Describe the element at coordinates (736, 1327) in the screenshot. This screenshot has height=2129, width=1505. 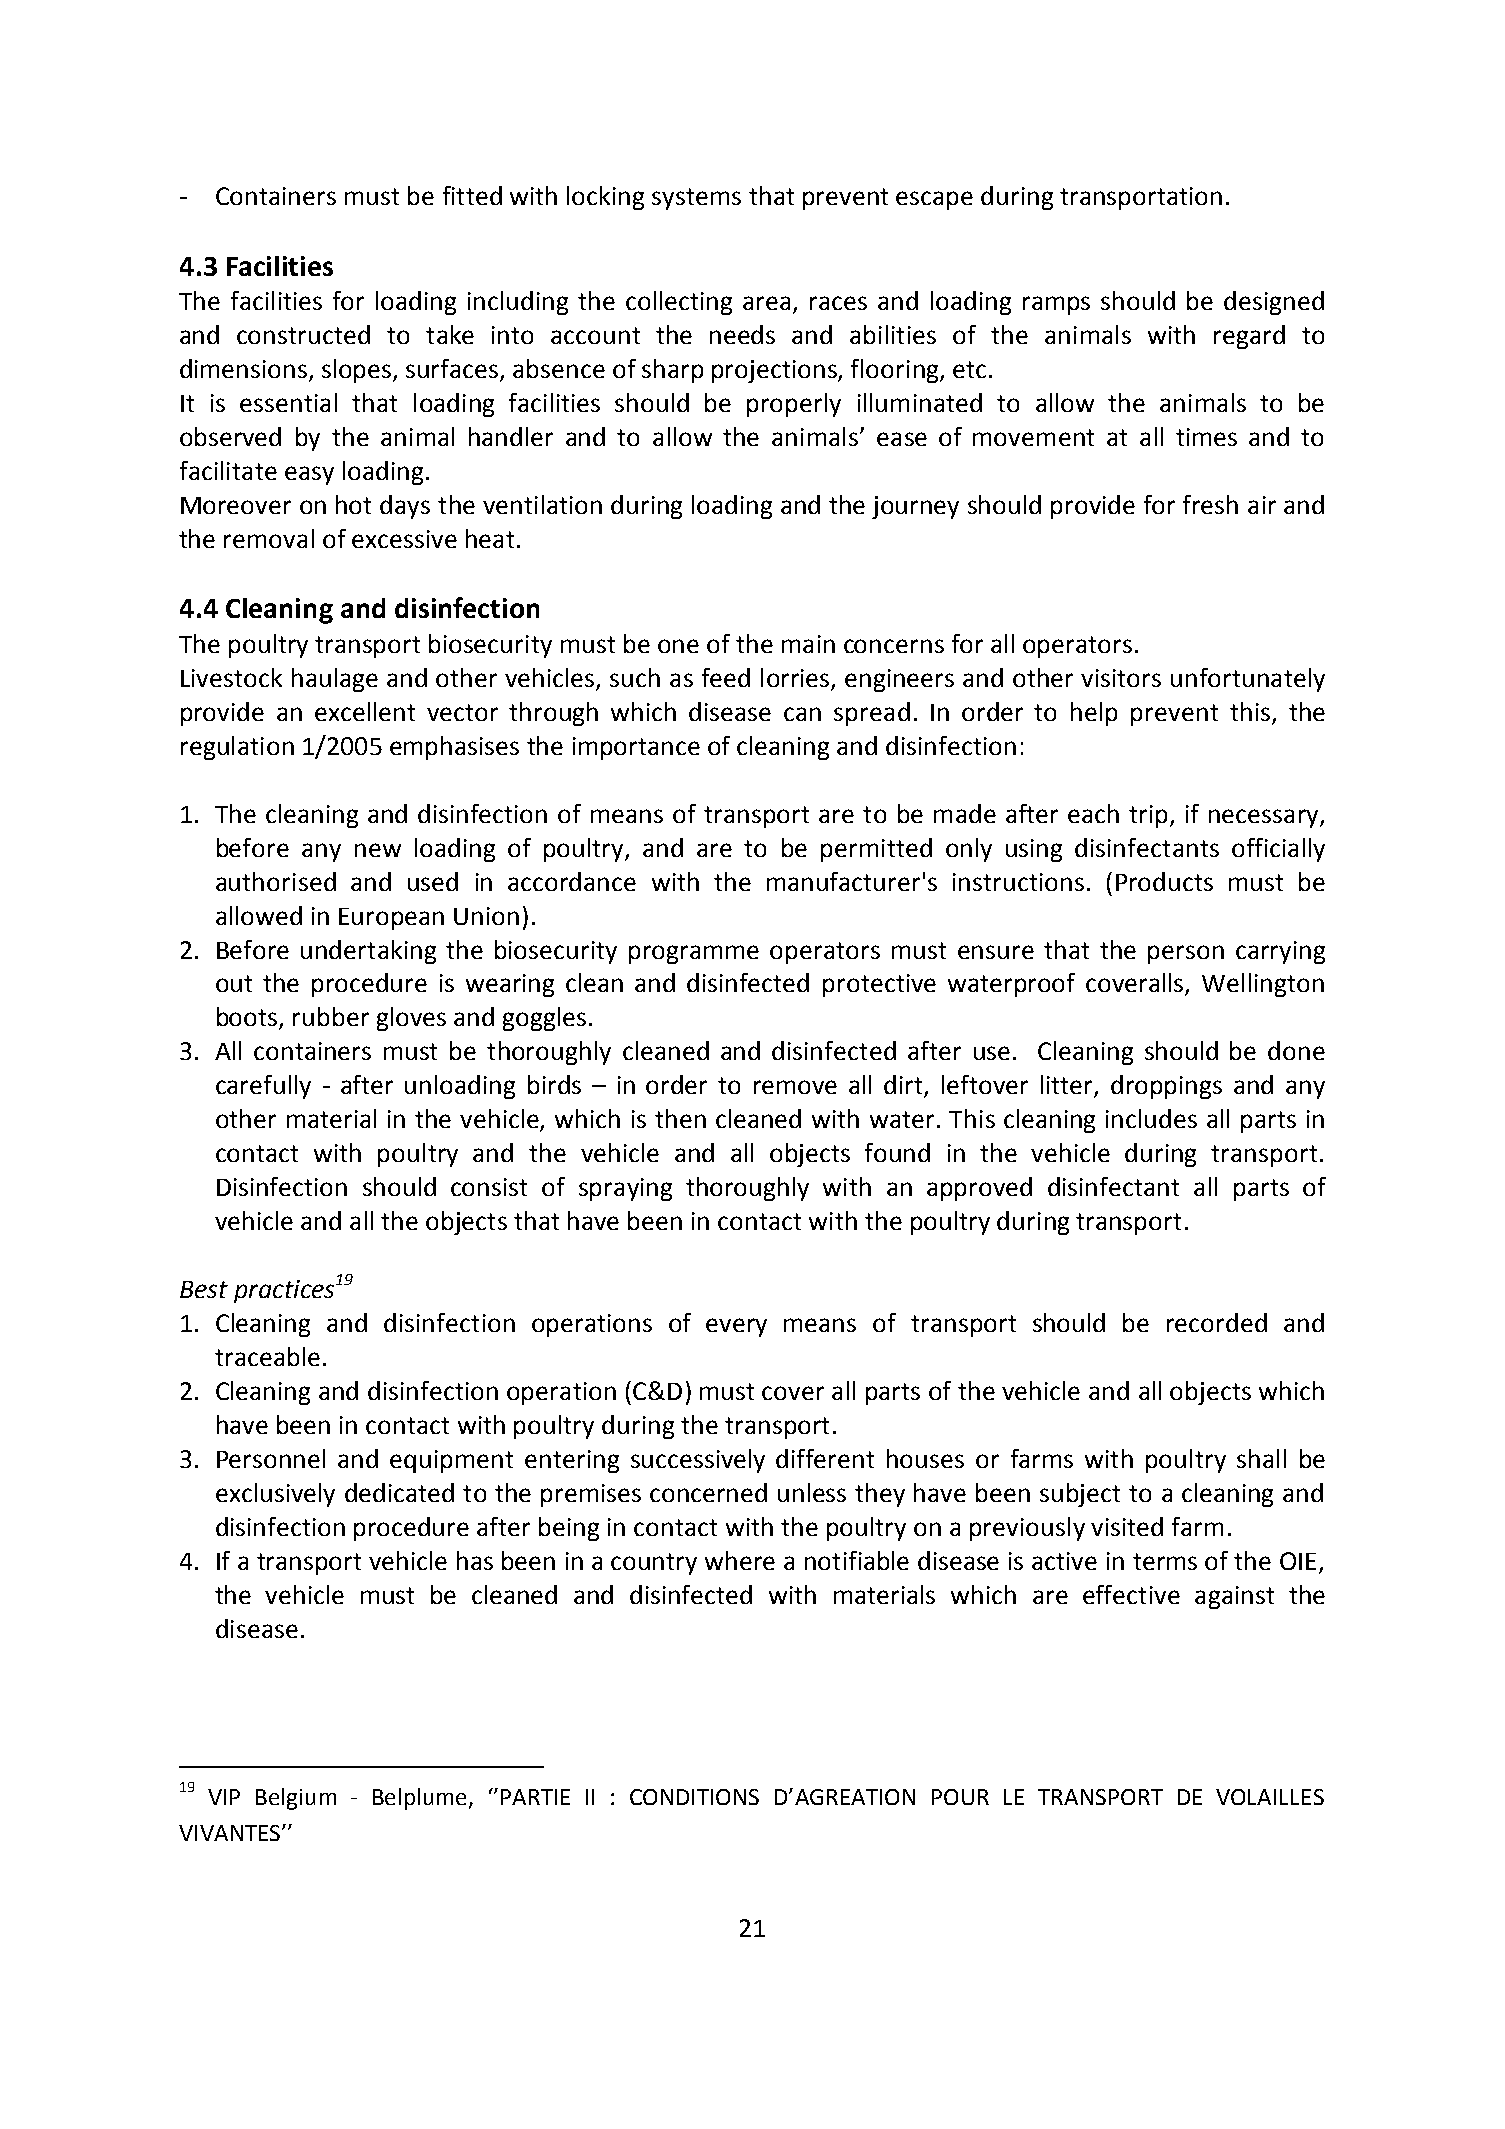
I see `every` at that location.
